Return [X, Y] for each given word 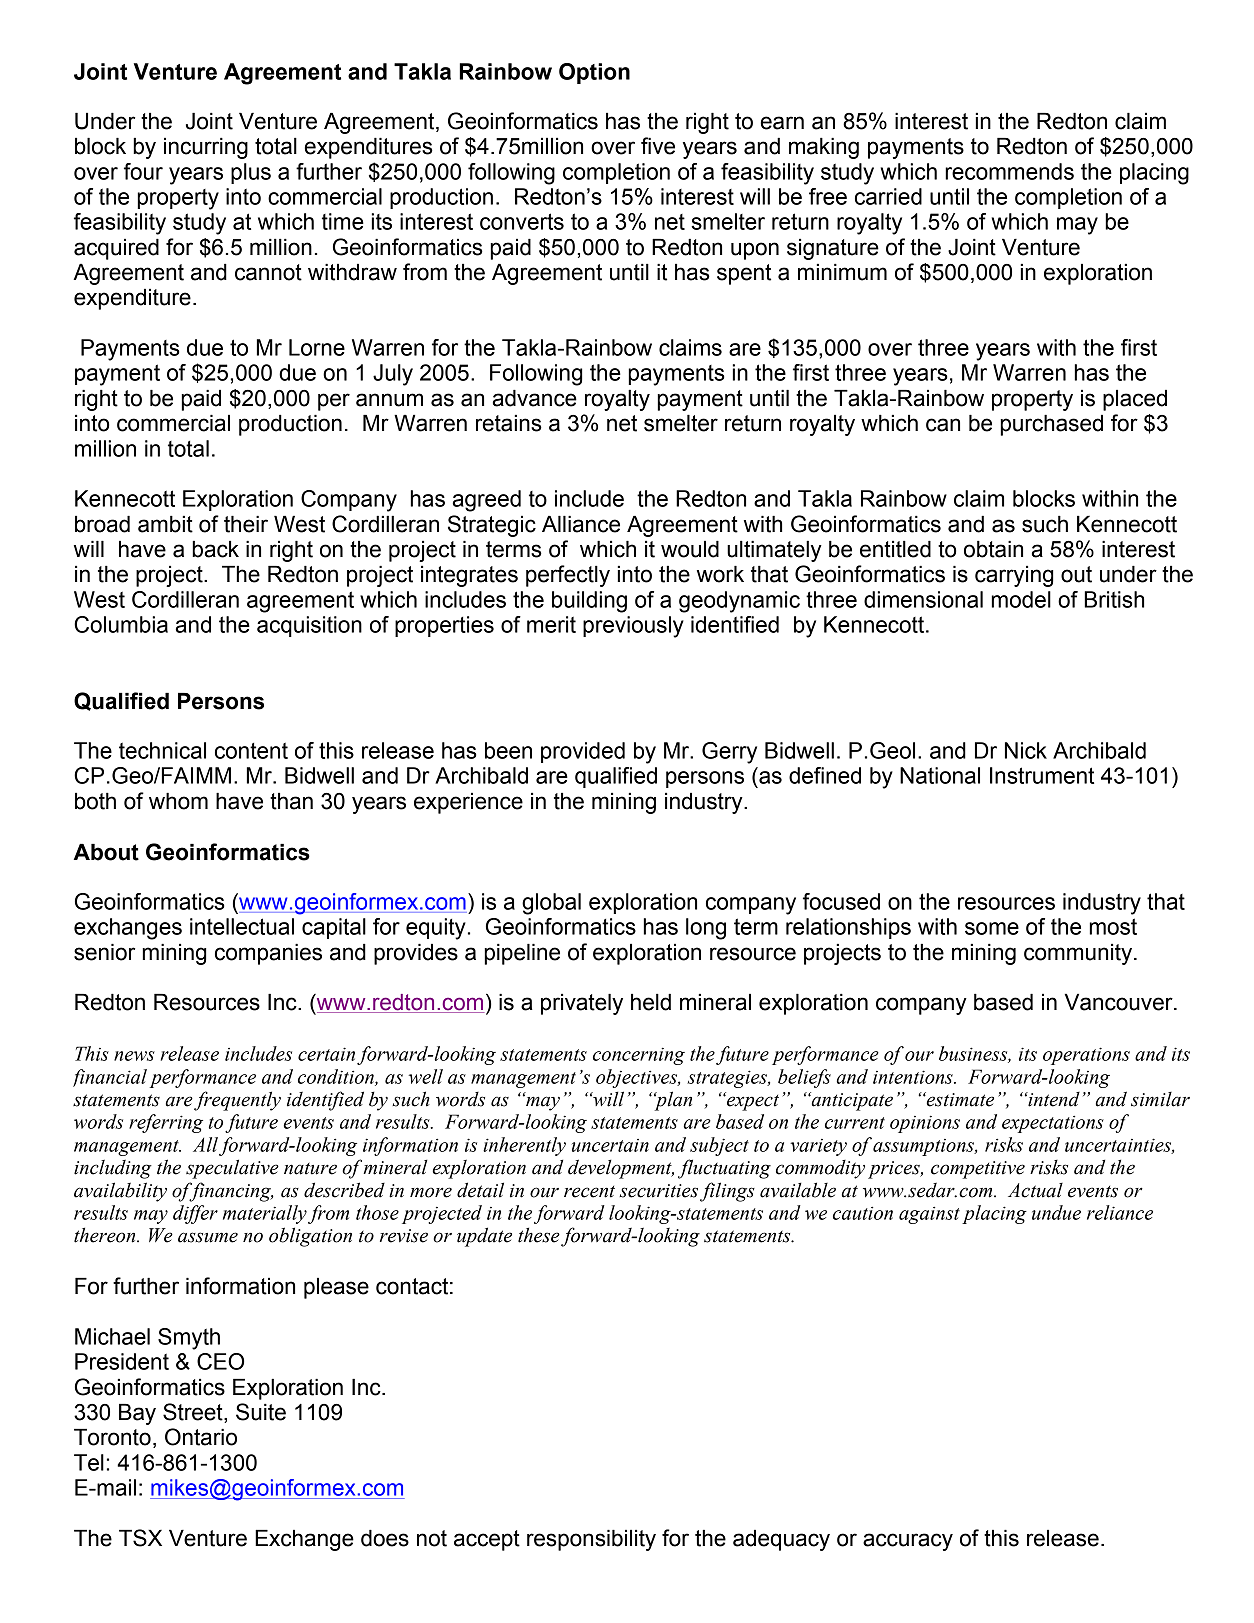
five [658, 146]
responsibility [591, 1540]
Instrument [1042, 775]
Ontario [201, 1437]
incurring [206, 148]
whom [178, 801]
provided [583, 752]
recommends [1009, 171]
